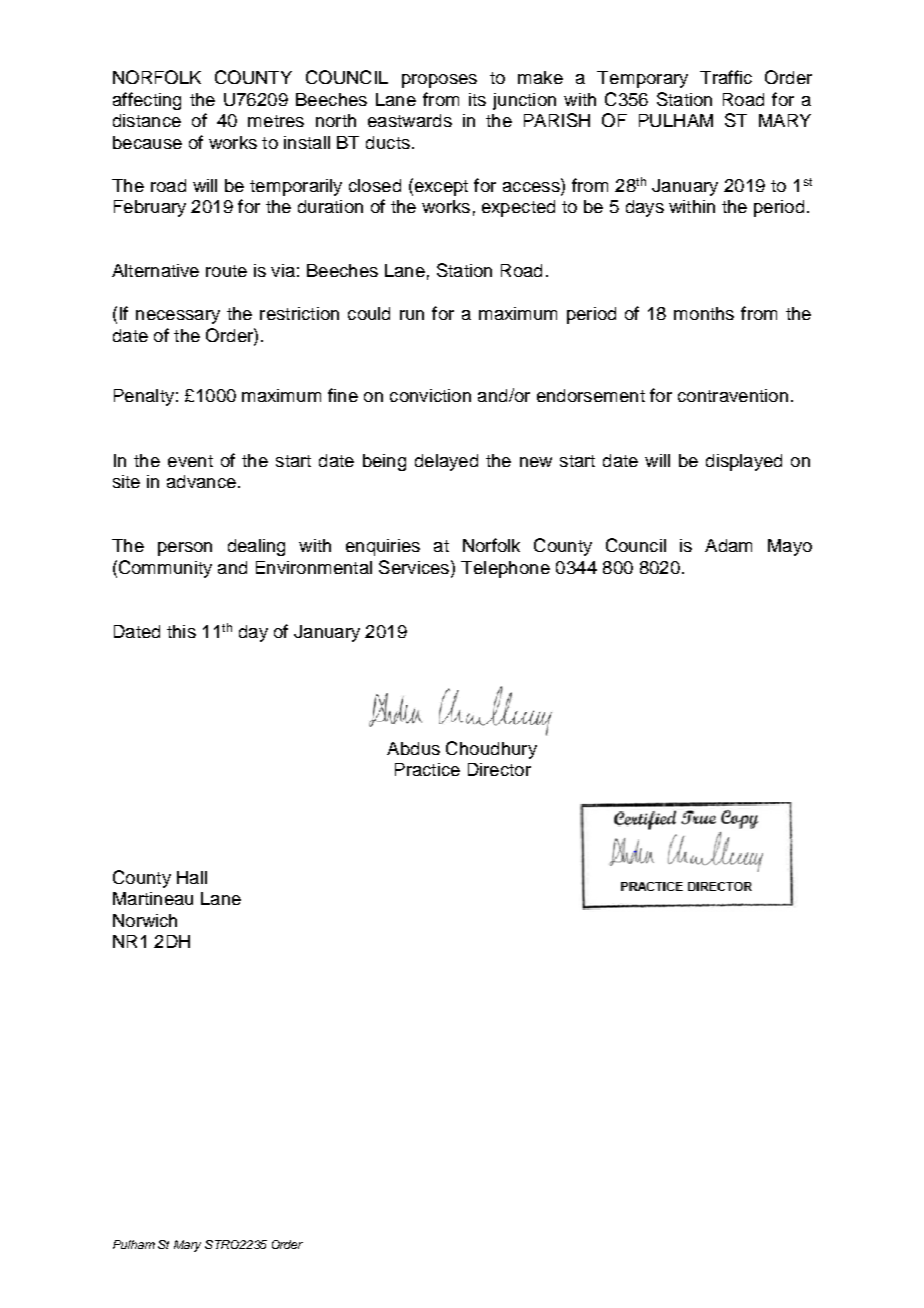 The image size is (924, 1308). Describe the element at coordinates (499, 769) in the page. I see `Director` at that location.
